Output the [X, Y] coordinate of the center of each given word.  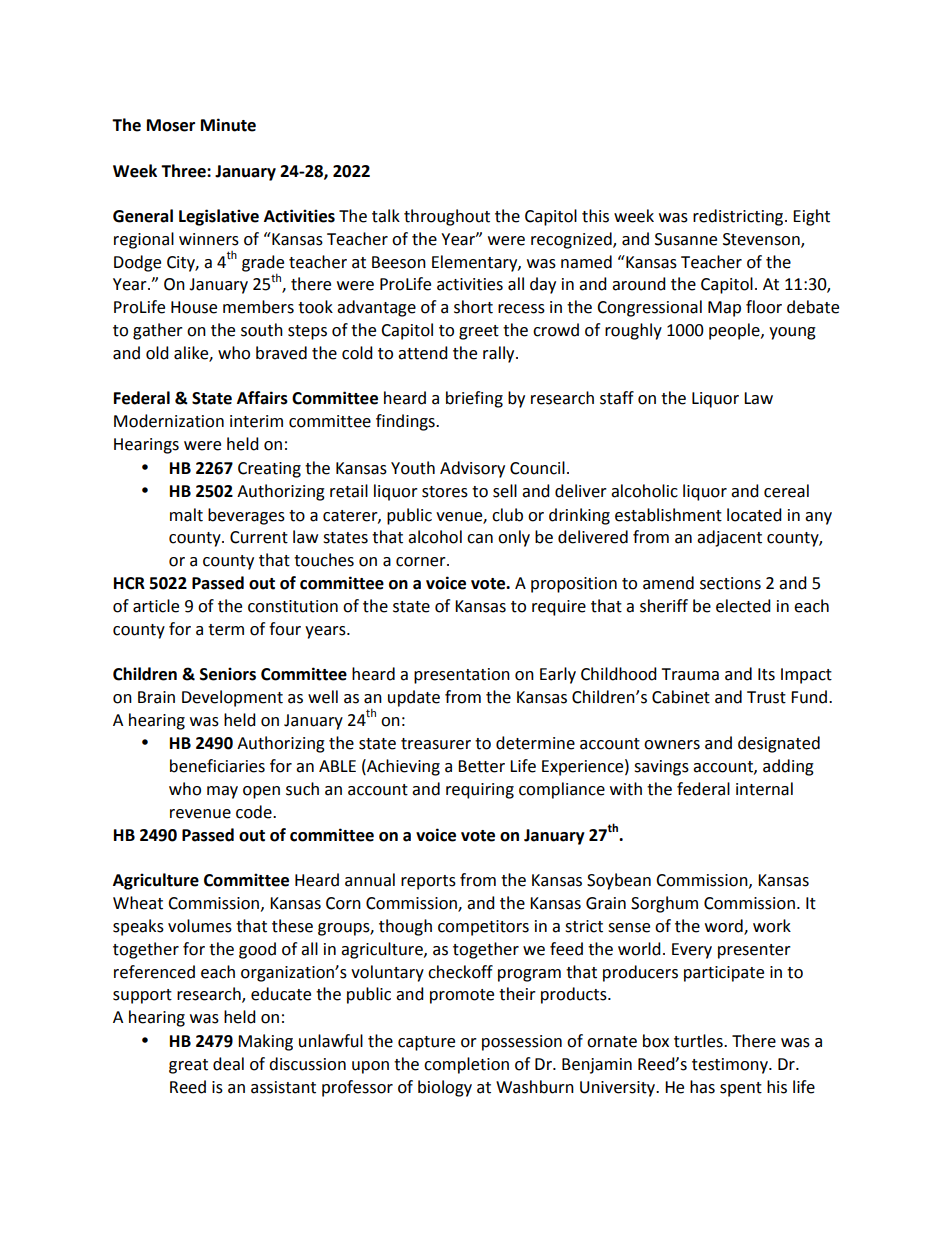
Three [184, 171]
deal [228, 1064]
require [559, 608]
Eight [811, 217]
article [156, 606]
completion [466, 1065]
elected [743, 606]
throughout [447, 217]
